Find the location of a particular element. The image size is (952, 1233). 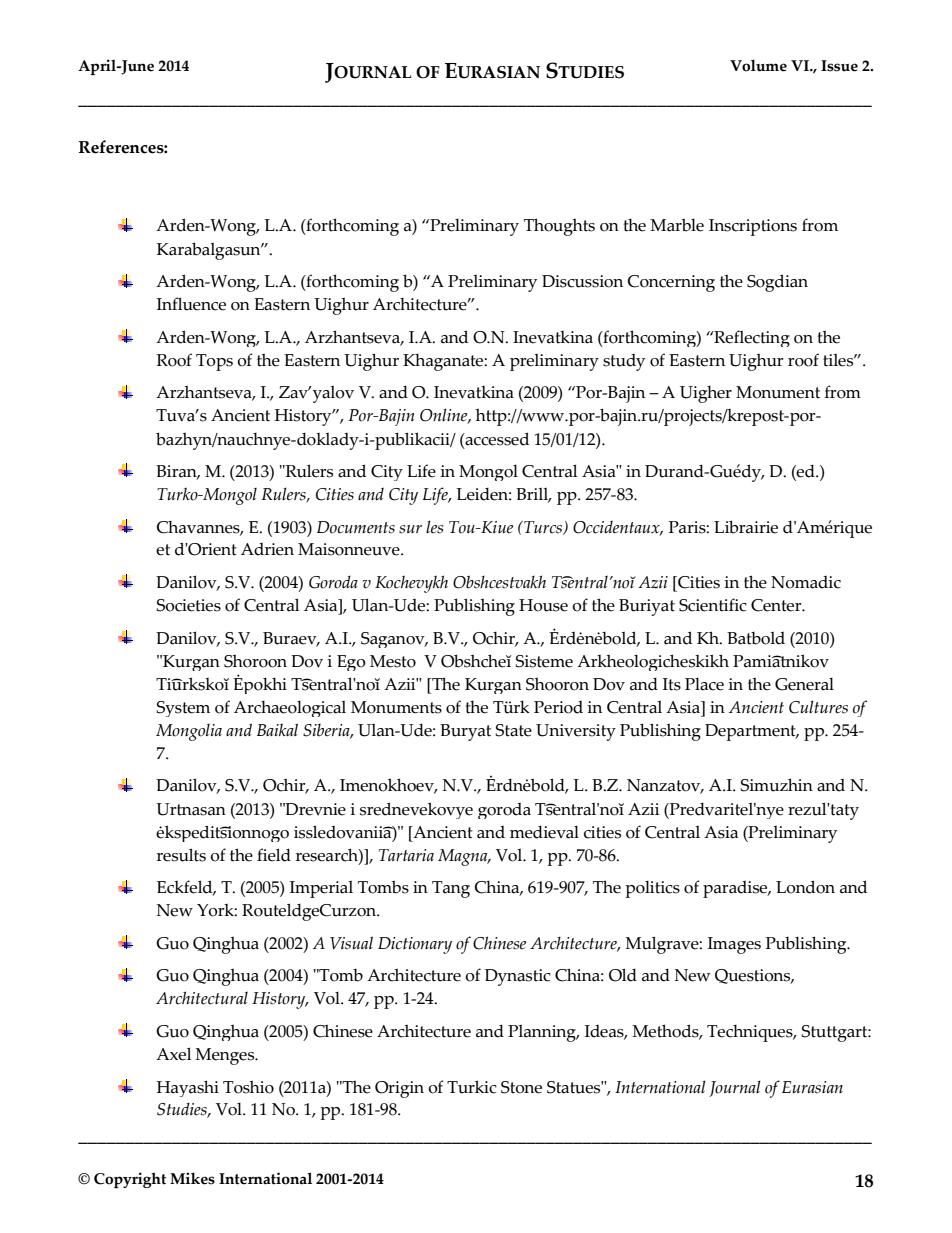

System is located at coordinates (183, 709).
